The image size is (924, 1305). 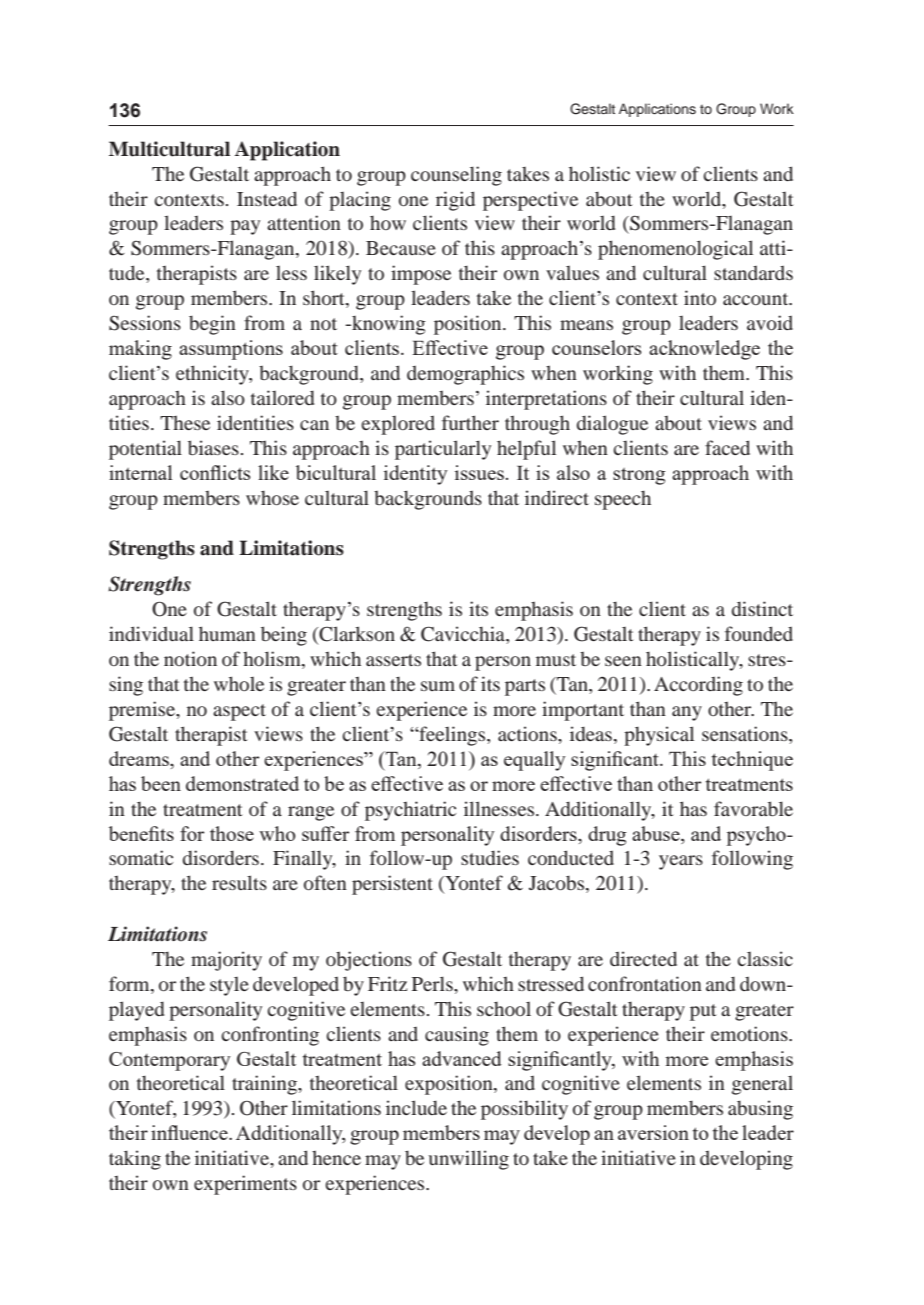 I want to click on years, so click(x=681, y=862).
